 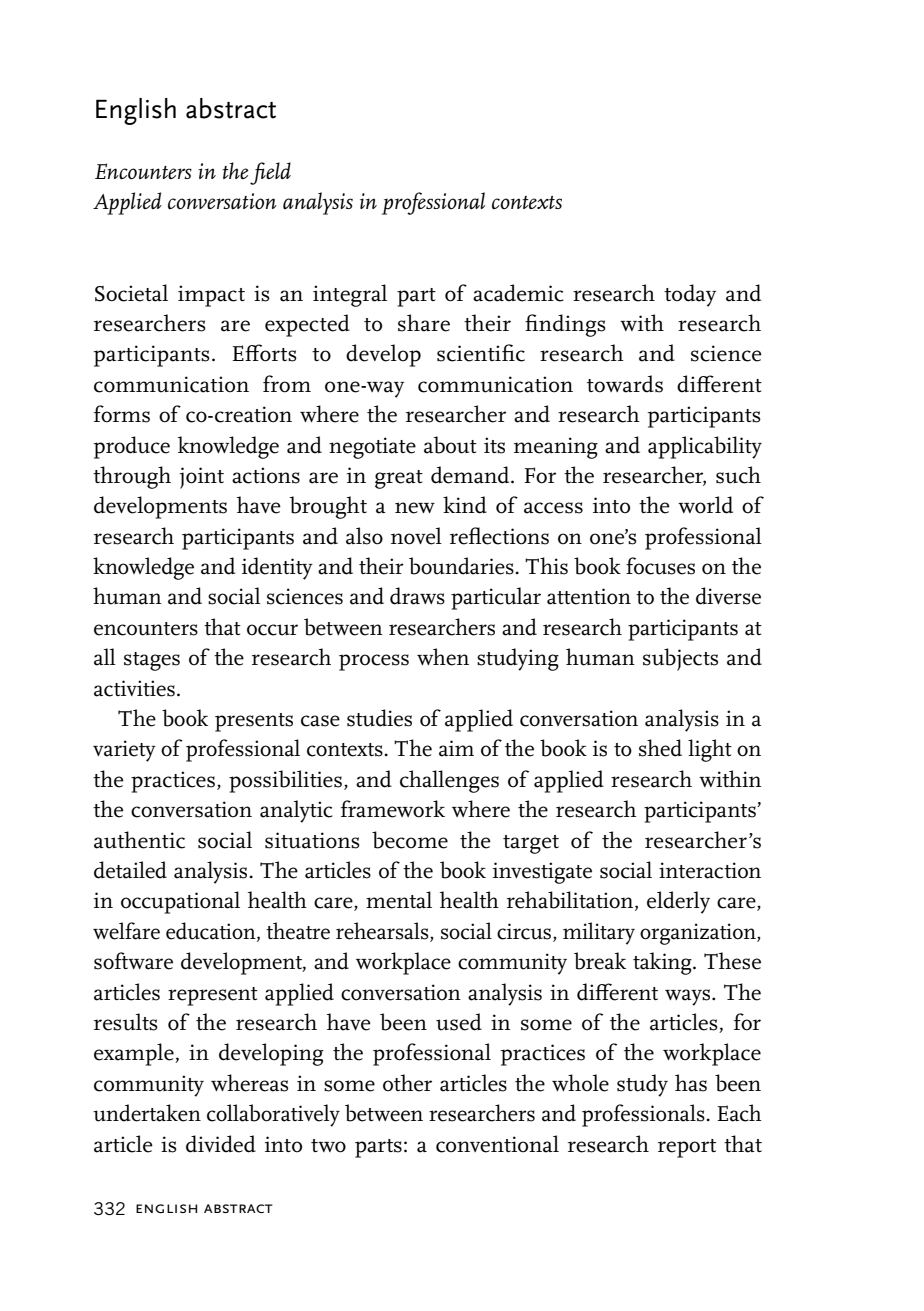 I want to click on world, so click(x=705, y=505).
